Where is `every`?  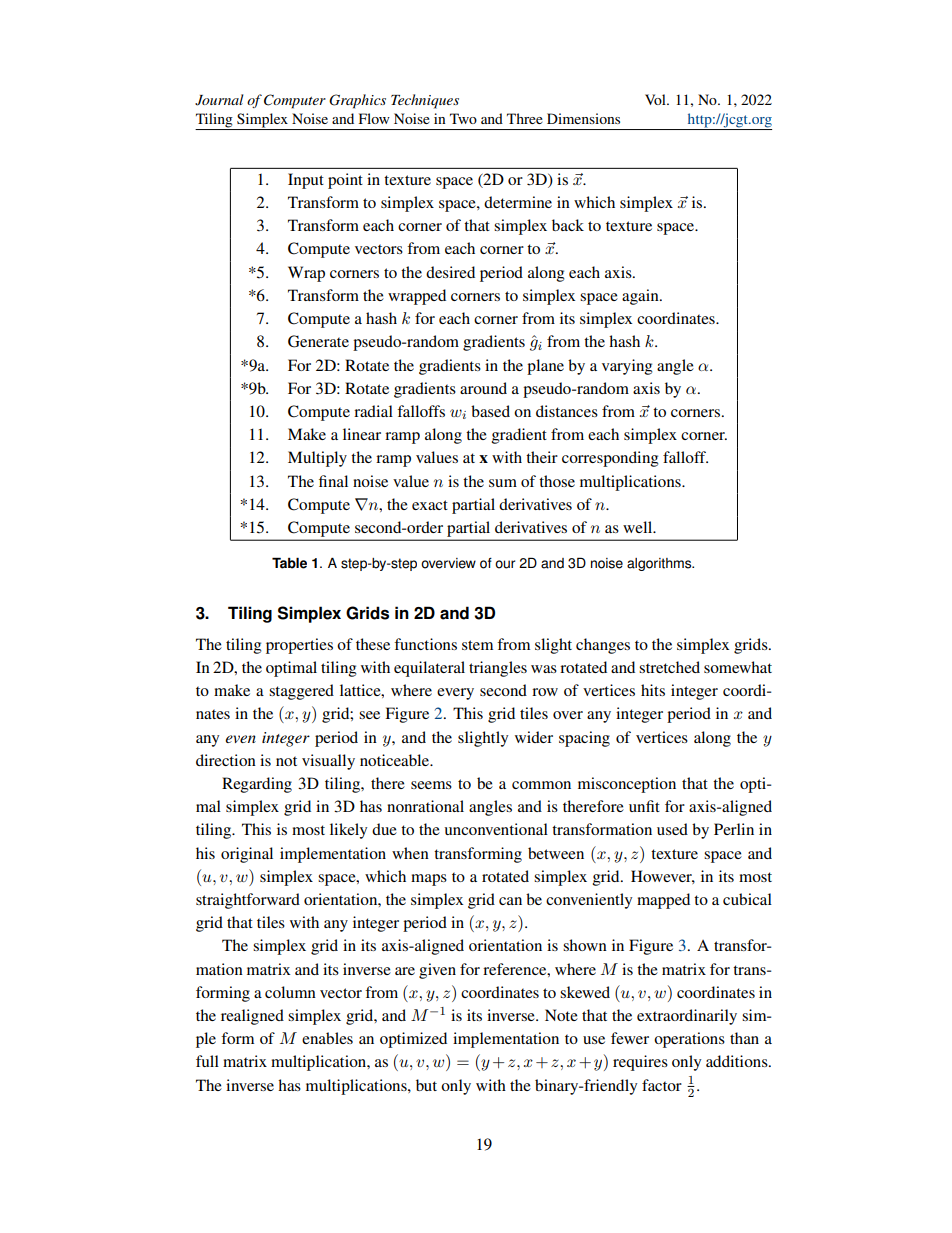
every is located at coordinates (455, 694).
